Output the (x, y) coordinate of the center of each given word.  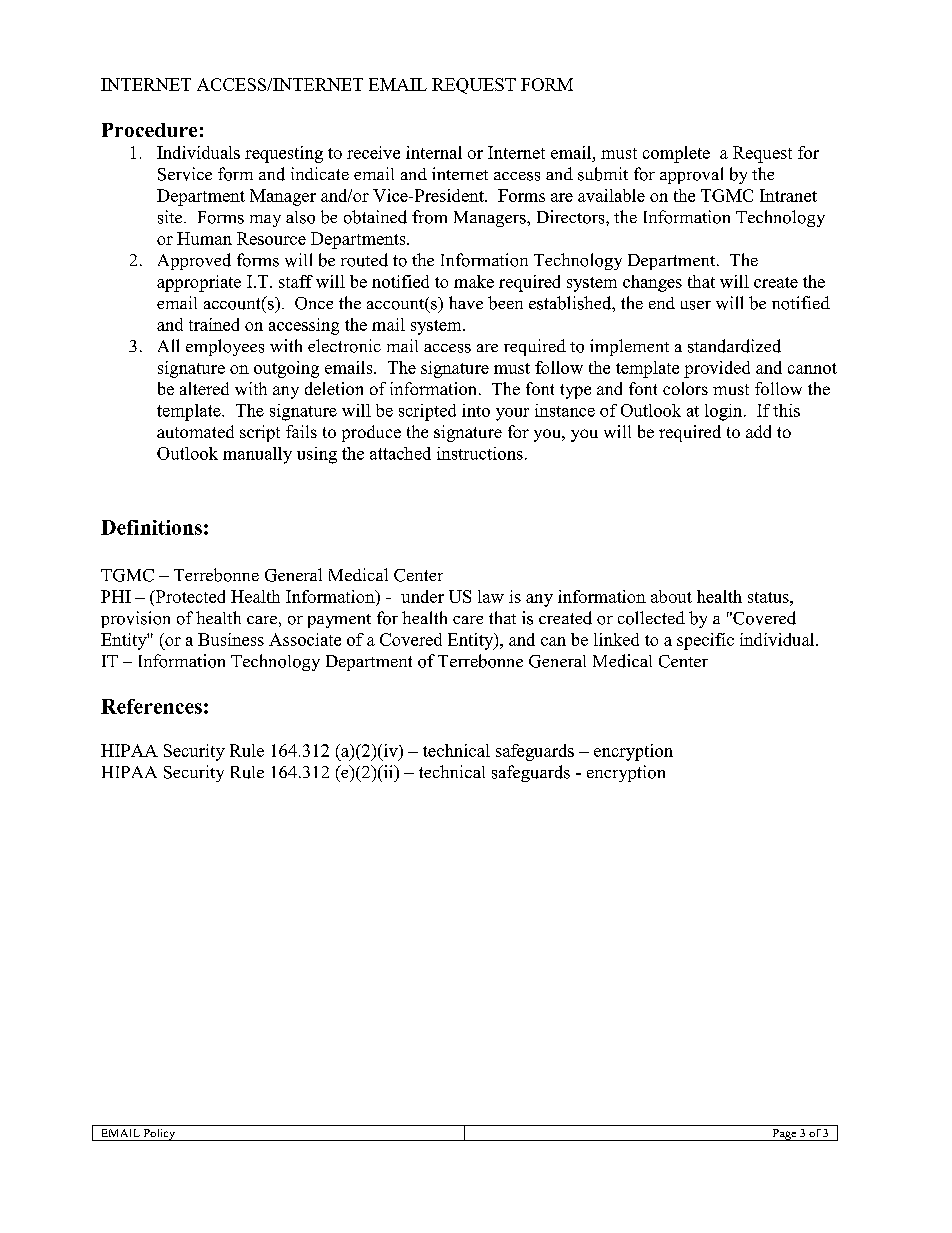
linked (616, 639)
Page (784, 1135)
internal (434, 152)
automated (195, 431)
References (151, 706)
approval (691, 175)
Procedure (149, 130)
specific (705, 641)
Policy (159, 1135)
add (758, 431)
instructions (480, 453)
